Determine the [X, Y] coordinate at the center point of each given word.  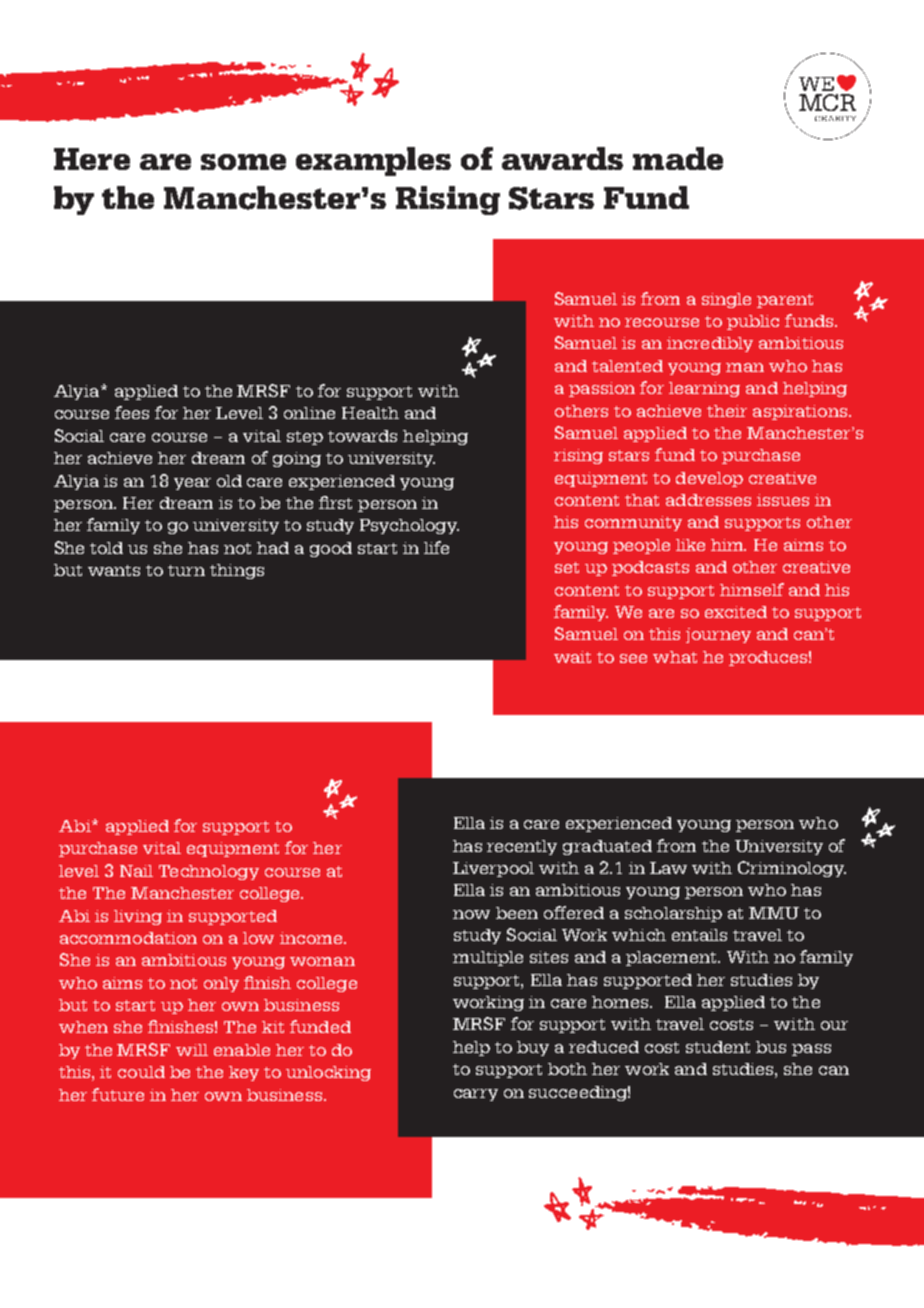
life [436, 547]
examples [373, 161]
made [678, 158]
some [243, 162]
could [141, 1072]
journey [718, 635]
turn [186, 570]
